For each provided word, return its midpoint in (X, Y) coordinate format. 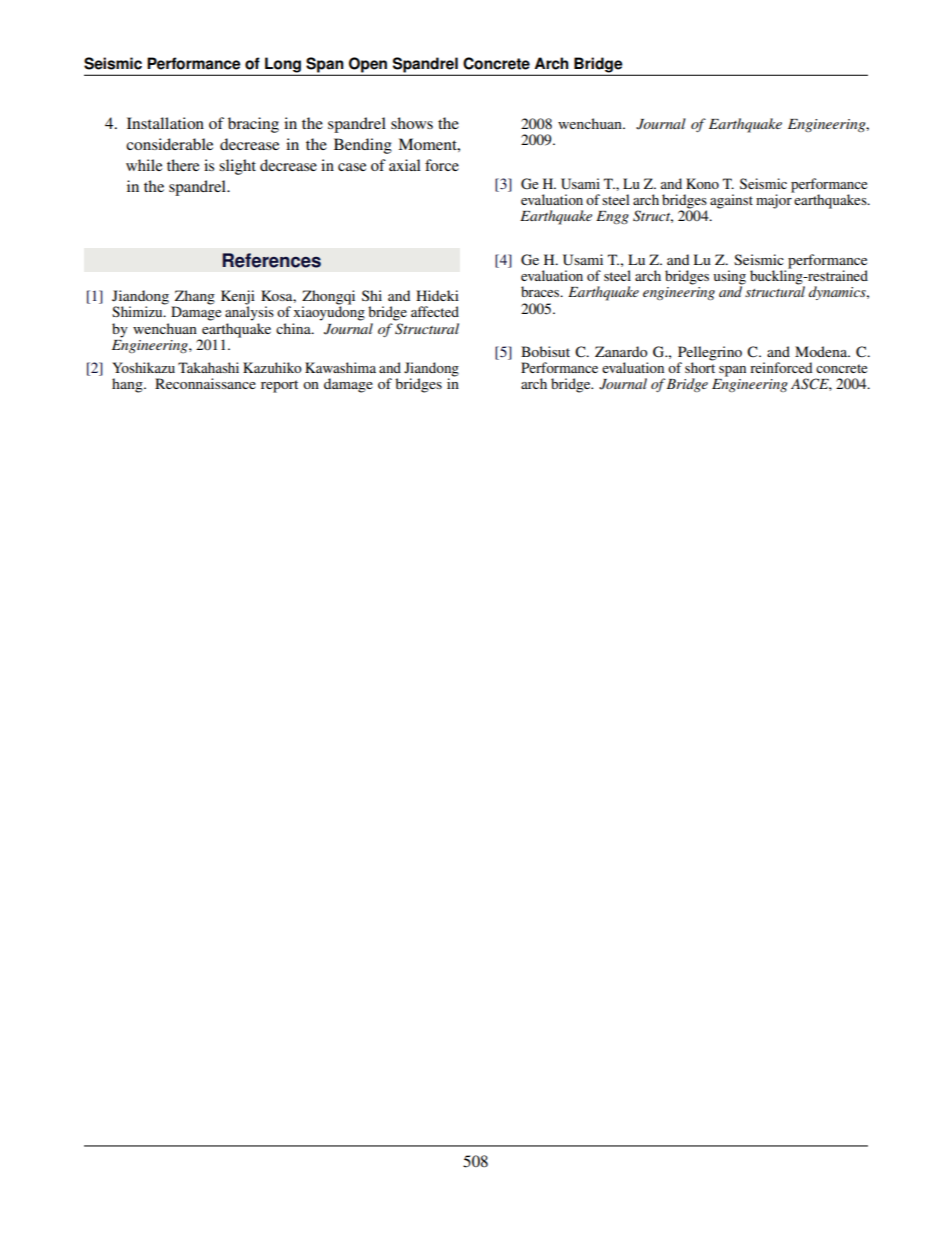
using (729, 278)
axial (405, 165)
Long (283, 66)
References (271, 260)
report (279, 386)
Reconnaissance (205, 383)
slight (237, 167)
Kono (702, 183)
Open (368, 66)
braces (541, 291)
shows (412, 123)
